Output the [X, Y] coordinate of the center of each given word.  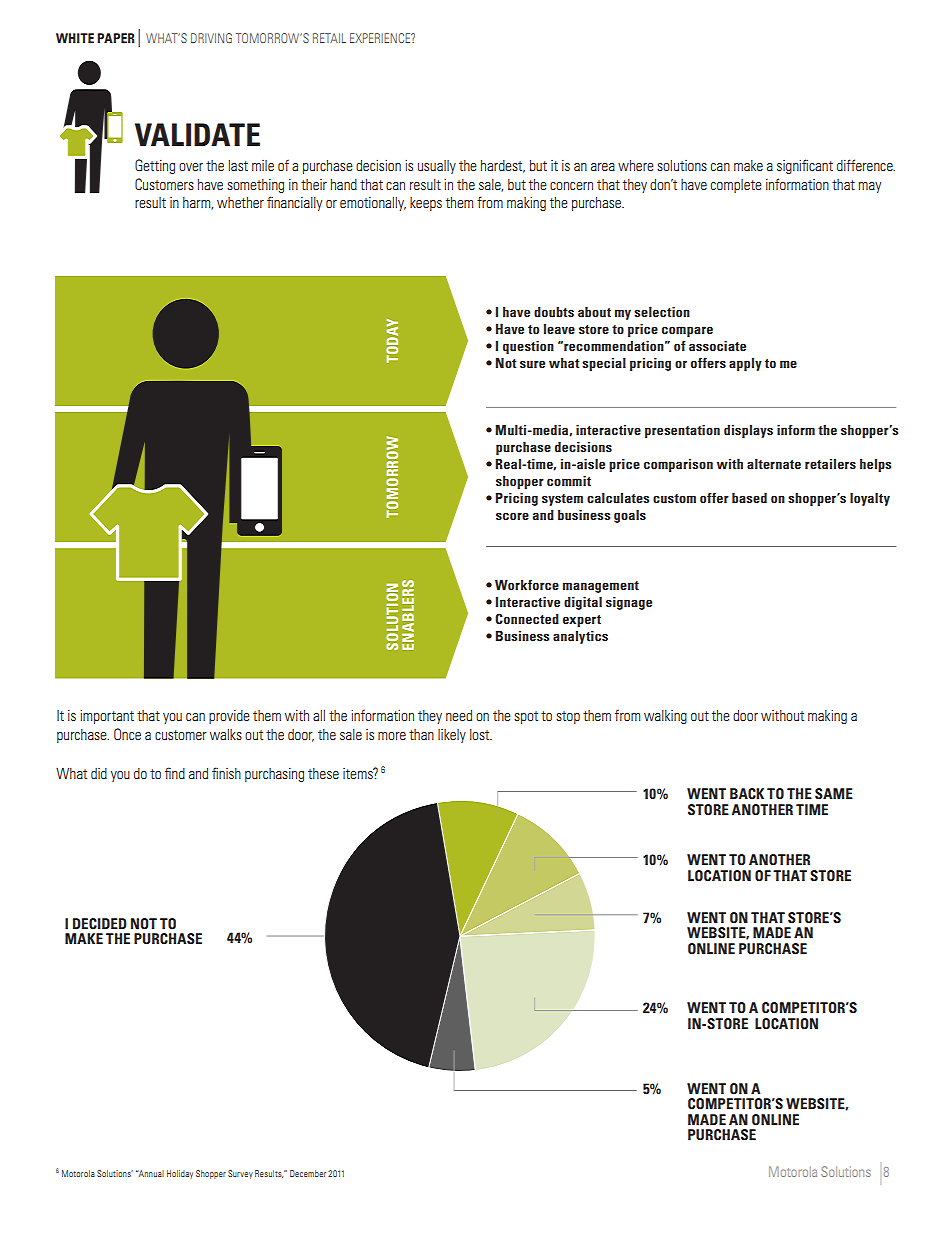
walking [665, 717]
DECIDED [100, 923]
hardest [503, 166]
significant [805, 166]
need [459, 715]
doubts [554, 312]
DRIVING [211, 38]
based [749, 498]
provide [229, 717]
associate [717, 346]
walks [226, 734]
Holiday [180, 1174]
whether [240, 202]
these [323, 773]
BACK [747, 793]
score [512, 516]
